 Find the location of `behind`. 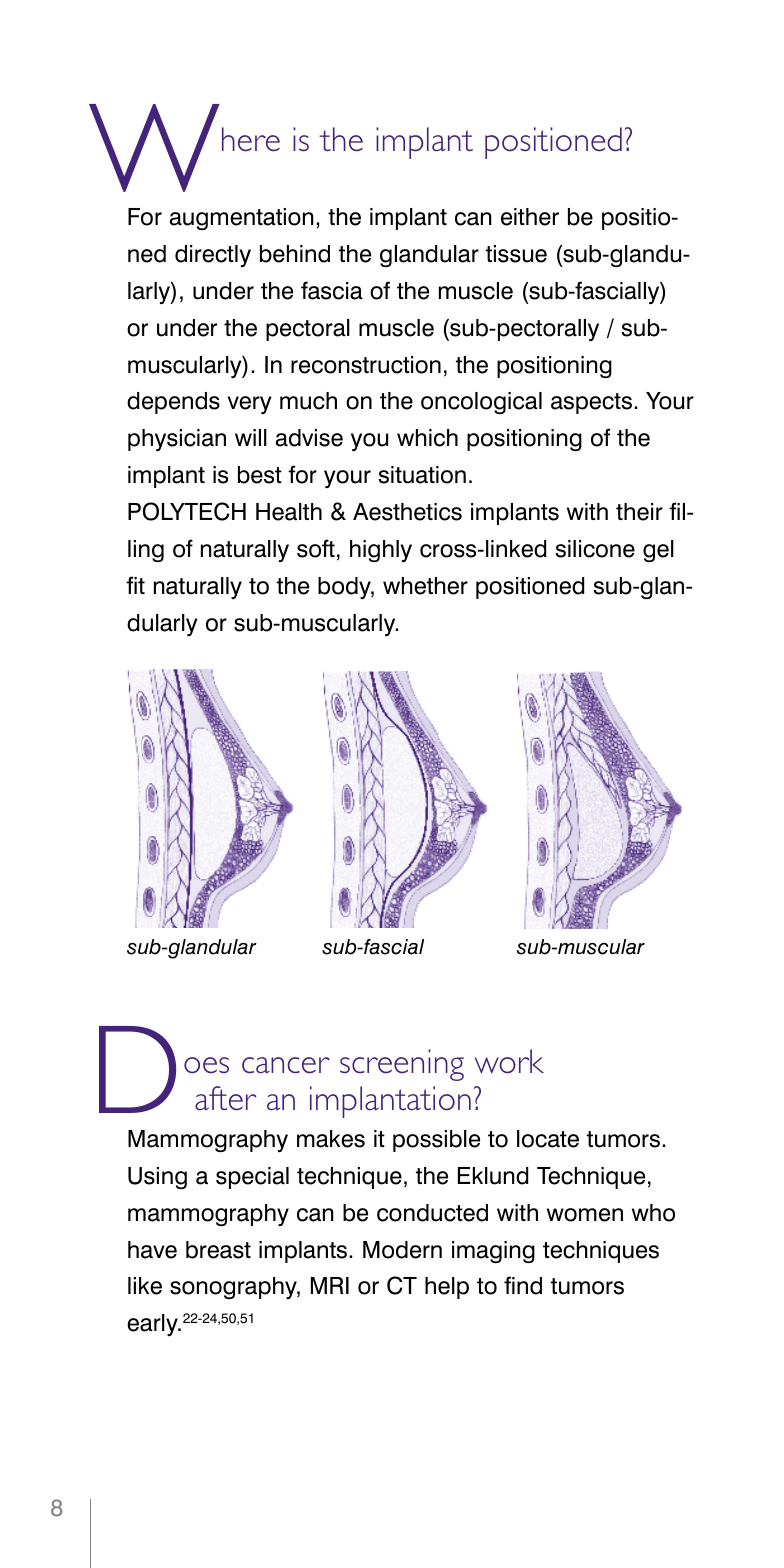

behind is located at coordinates (295, 254).
